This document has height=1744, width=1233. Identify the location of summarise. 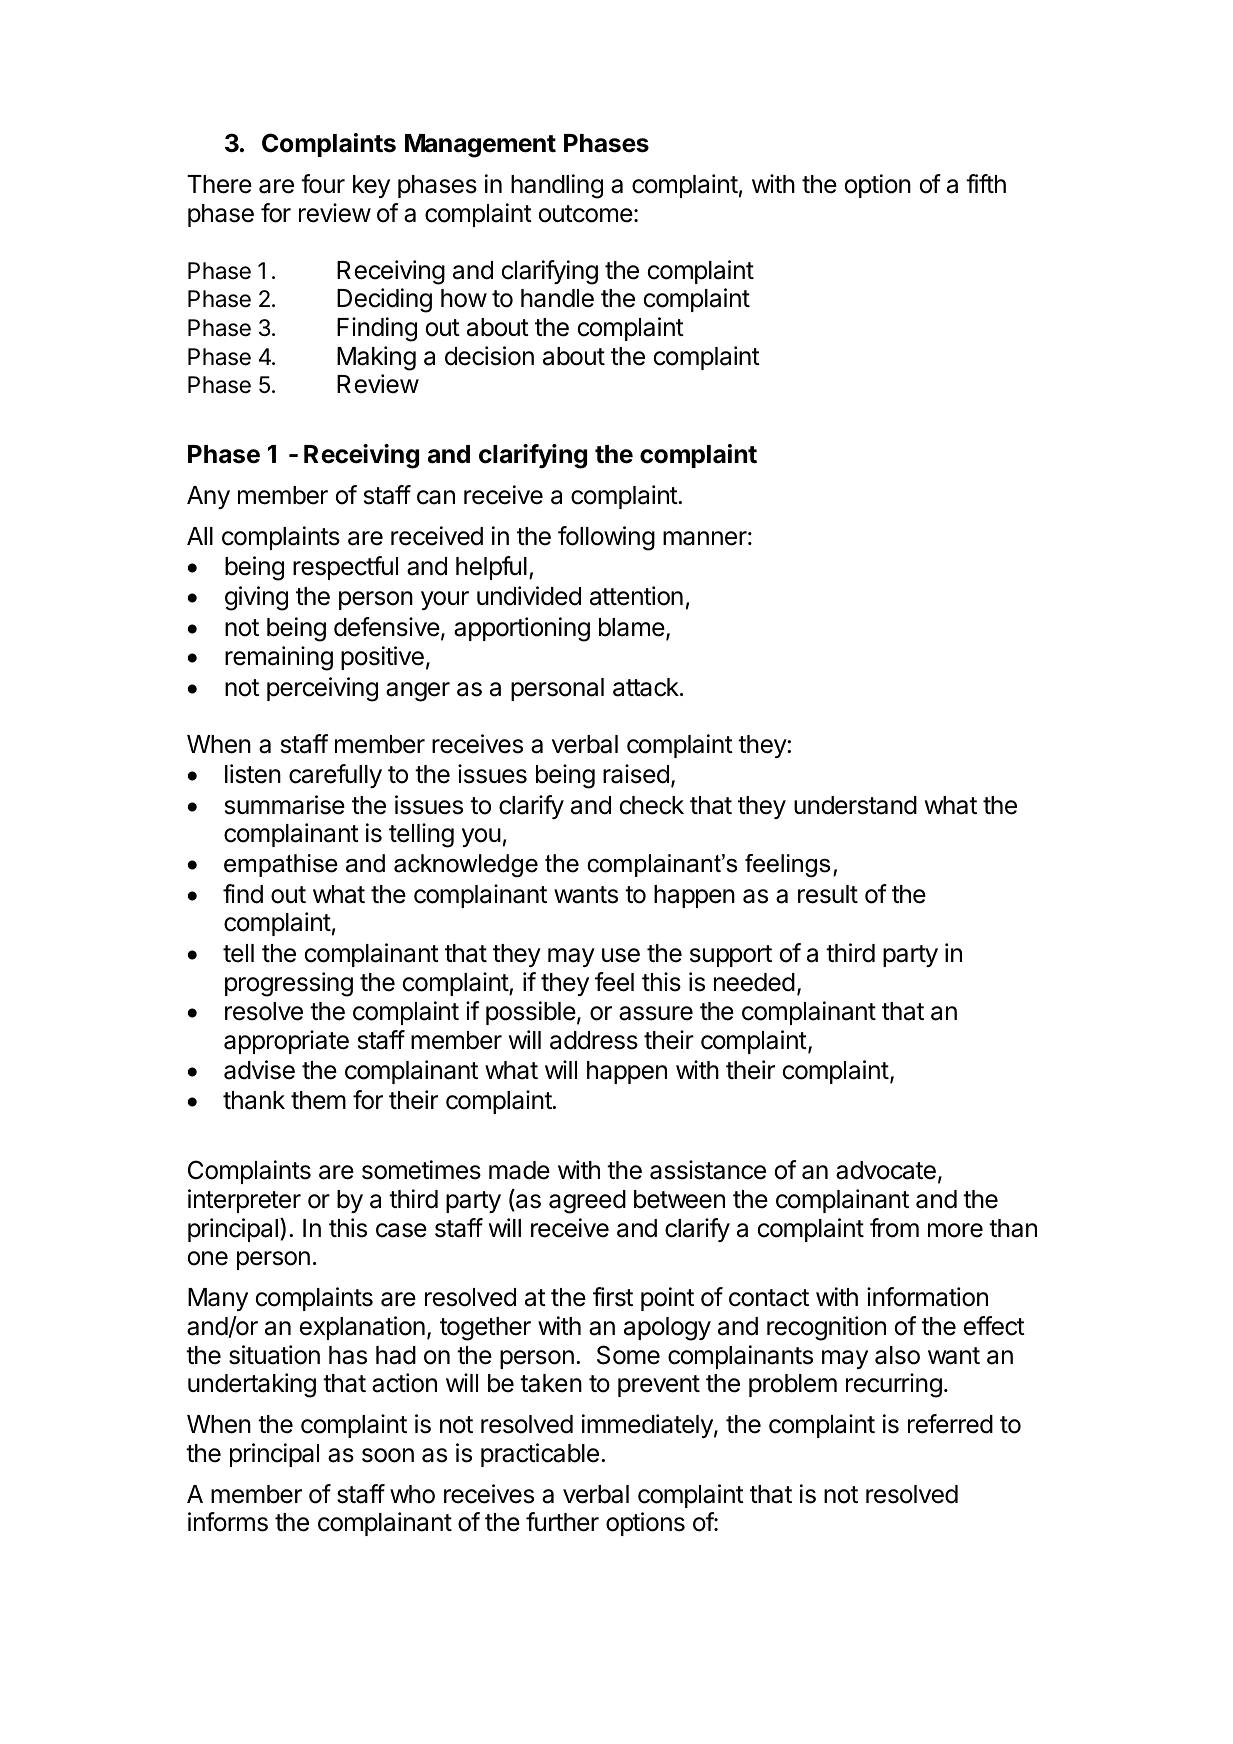
(285, 805).
